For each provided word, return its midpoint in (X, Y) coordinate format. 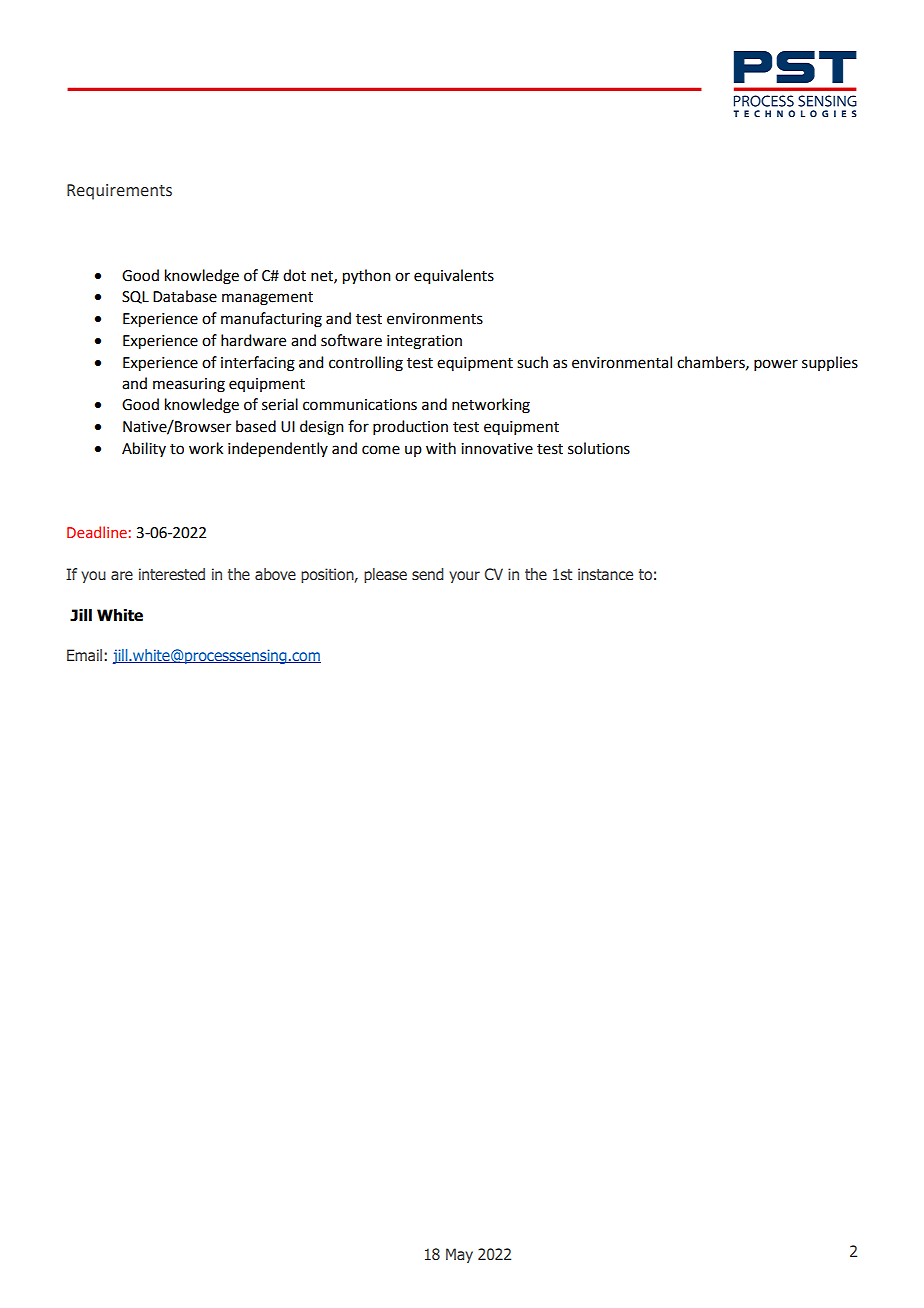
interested (172, 574)
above (275, 574)
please (385, 575)
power (776, 365)
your (464, 577)
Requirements (119, 192)
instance (605, 574)
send (428, 574)
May (459, 1255)
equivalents (454, 277)
